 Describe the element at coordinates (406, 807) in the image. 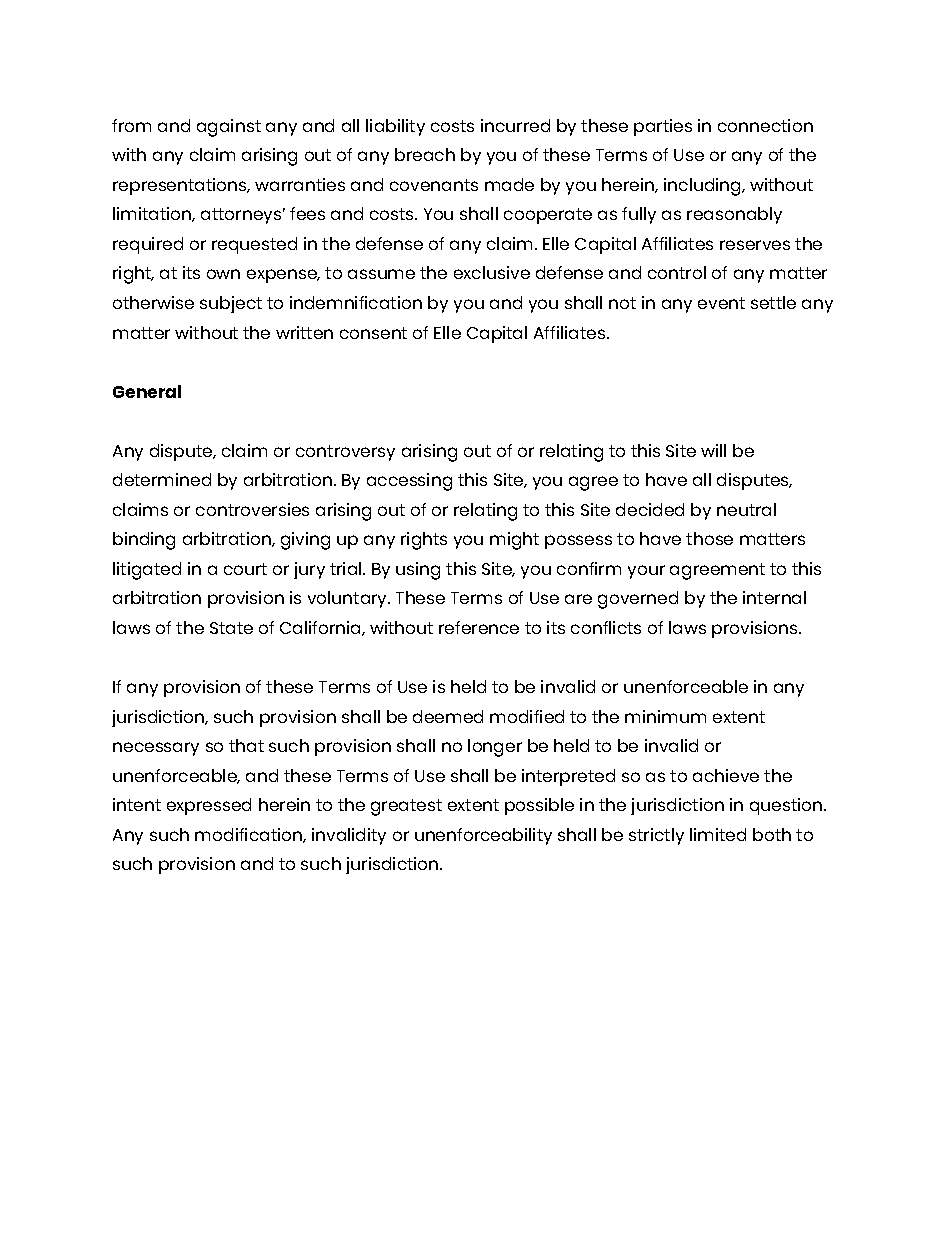

I see `greatest` at that location.
